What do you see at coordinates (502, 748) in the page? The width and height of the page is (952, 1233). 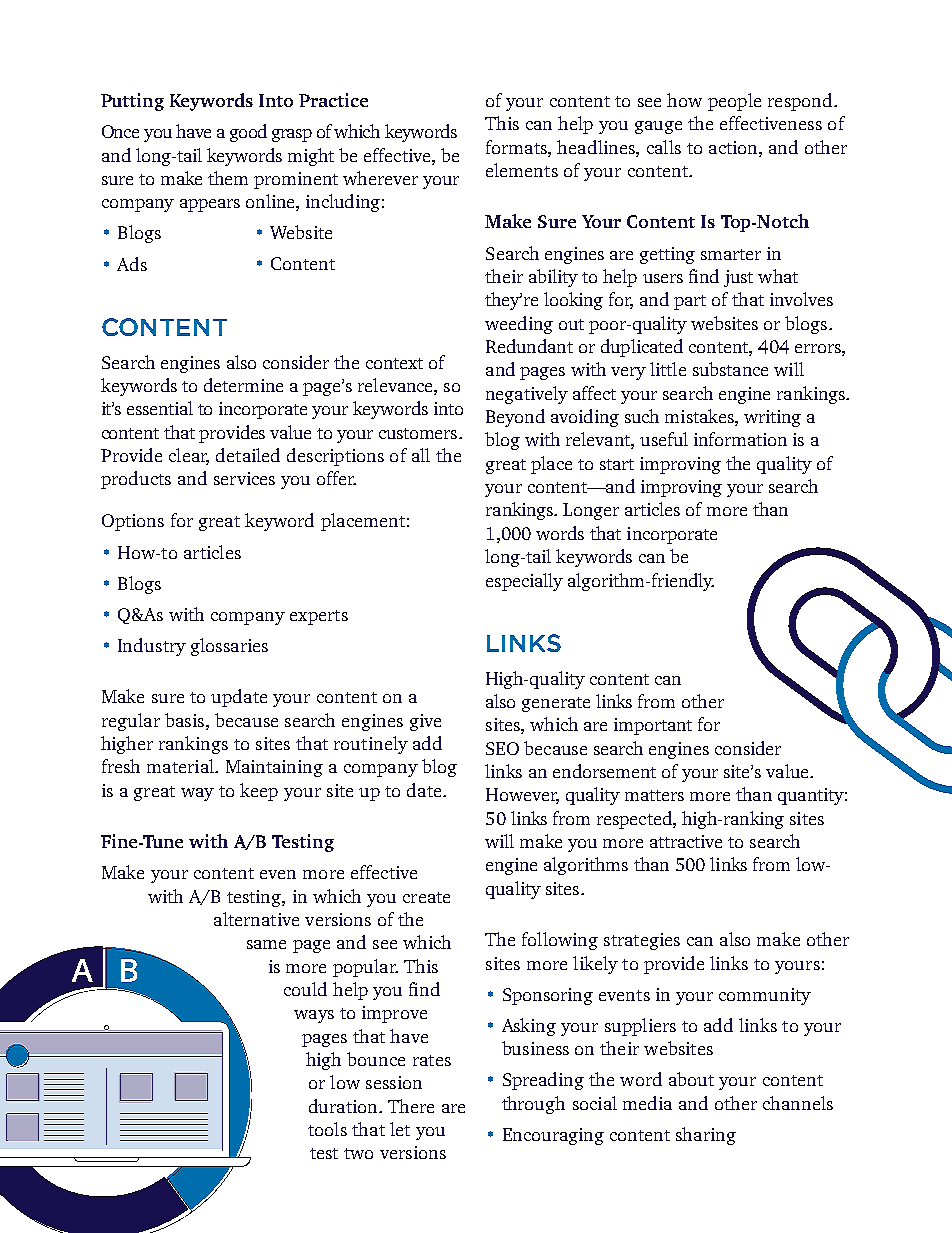 I see `SEO` at bounding box center [502, 748].
